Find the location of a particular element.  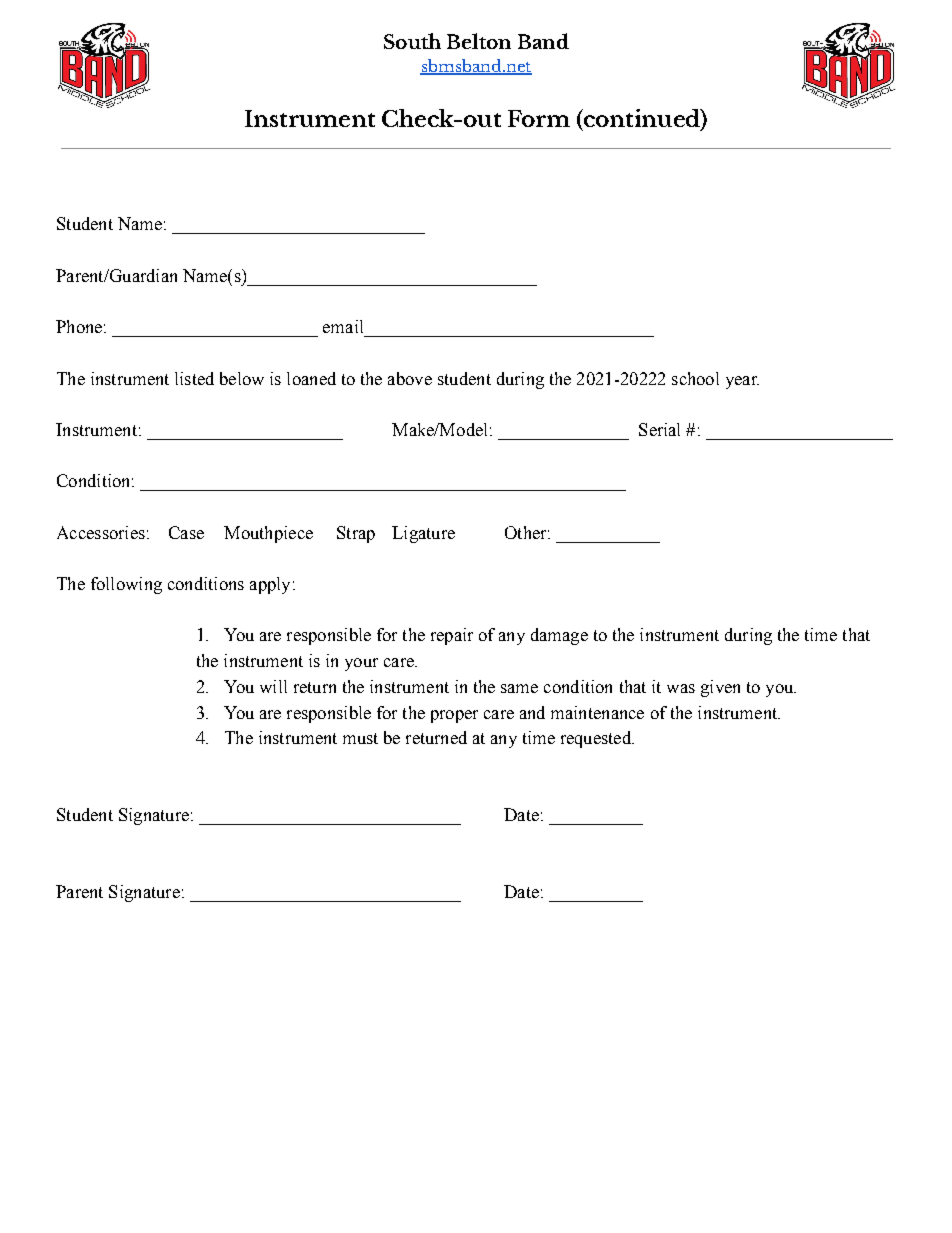

Serial is located at coordinates (659, 429).
